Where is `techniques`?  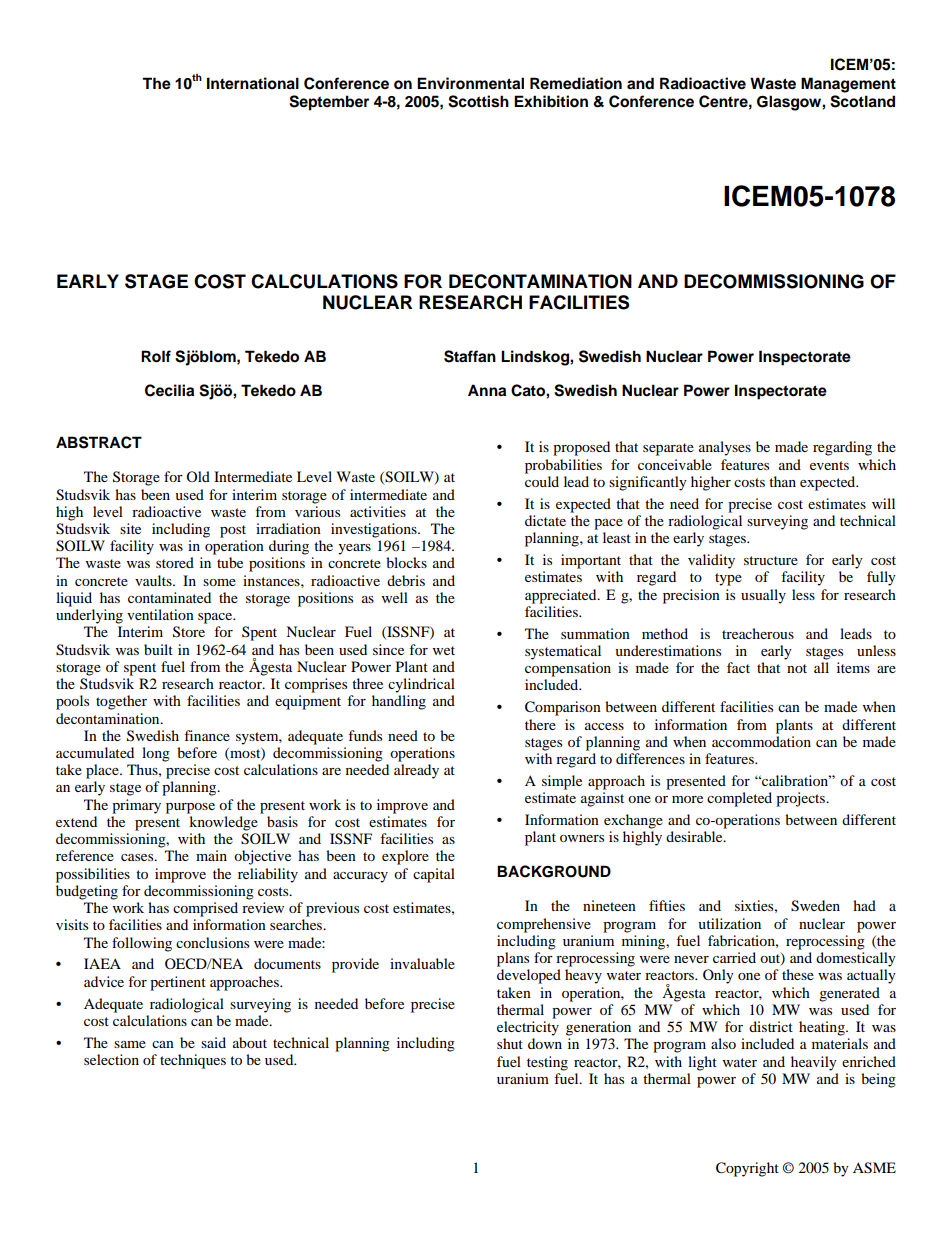 techniques is located at coordinates (193, 1061).
